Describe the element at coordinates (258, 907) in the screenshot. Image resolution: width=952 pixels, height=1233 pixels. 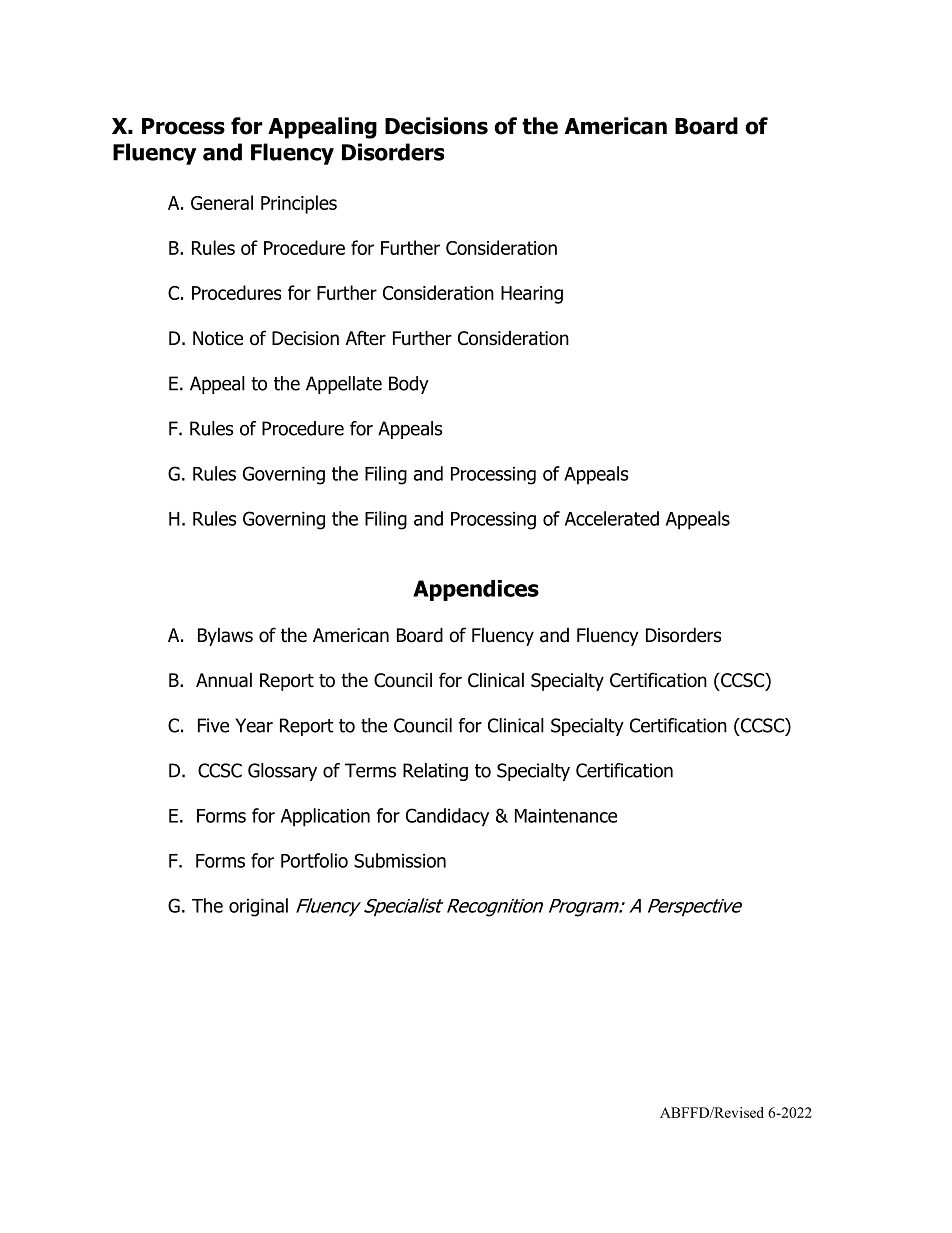
I see `original` at that location.
